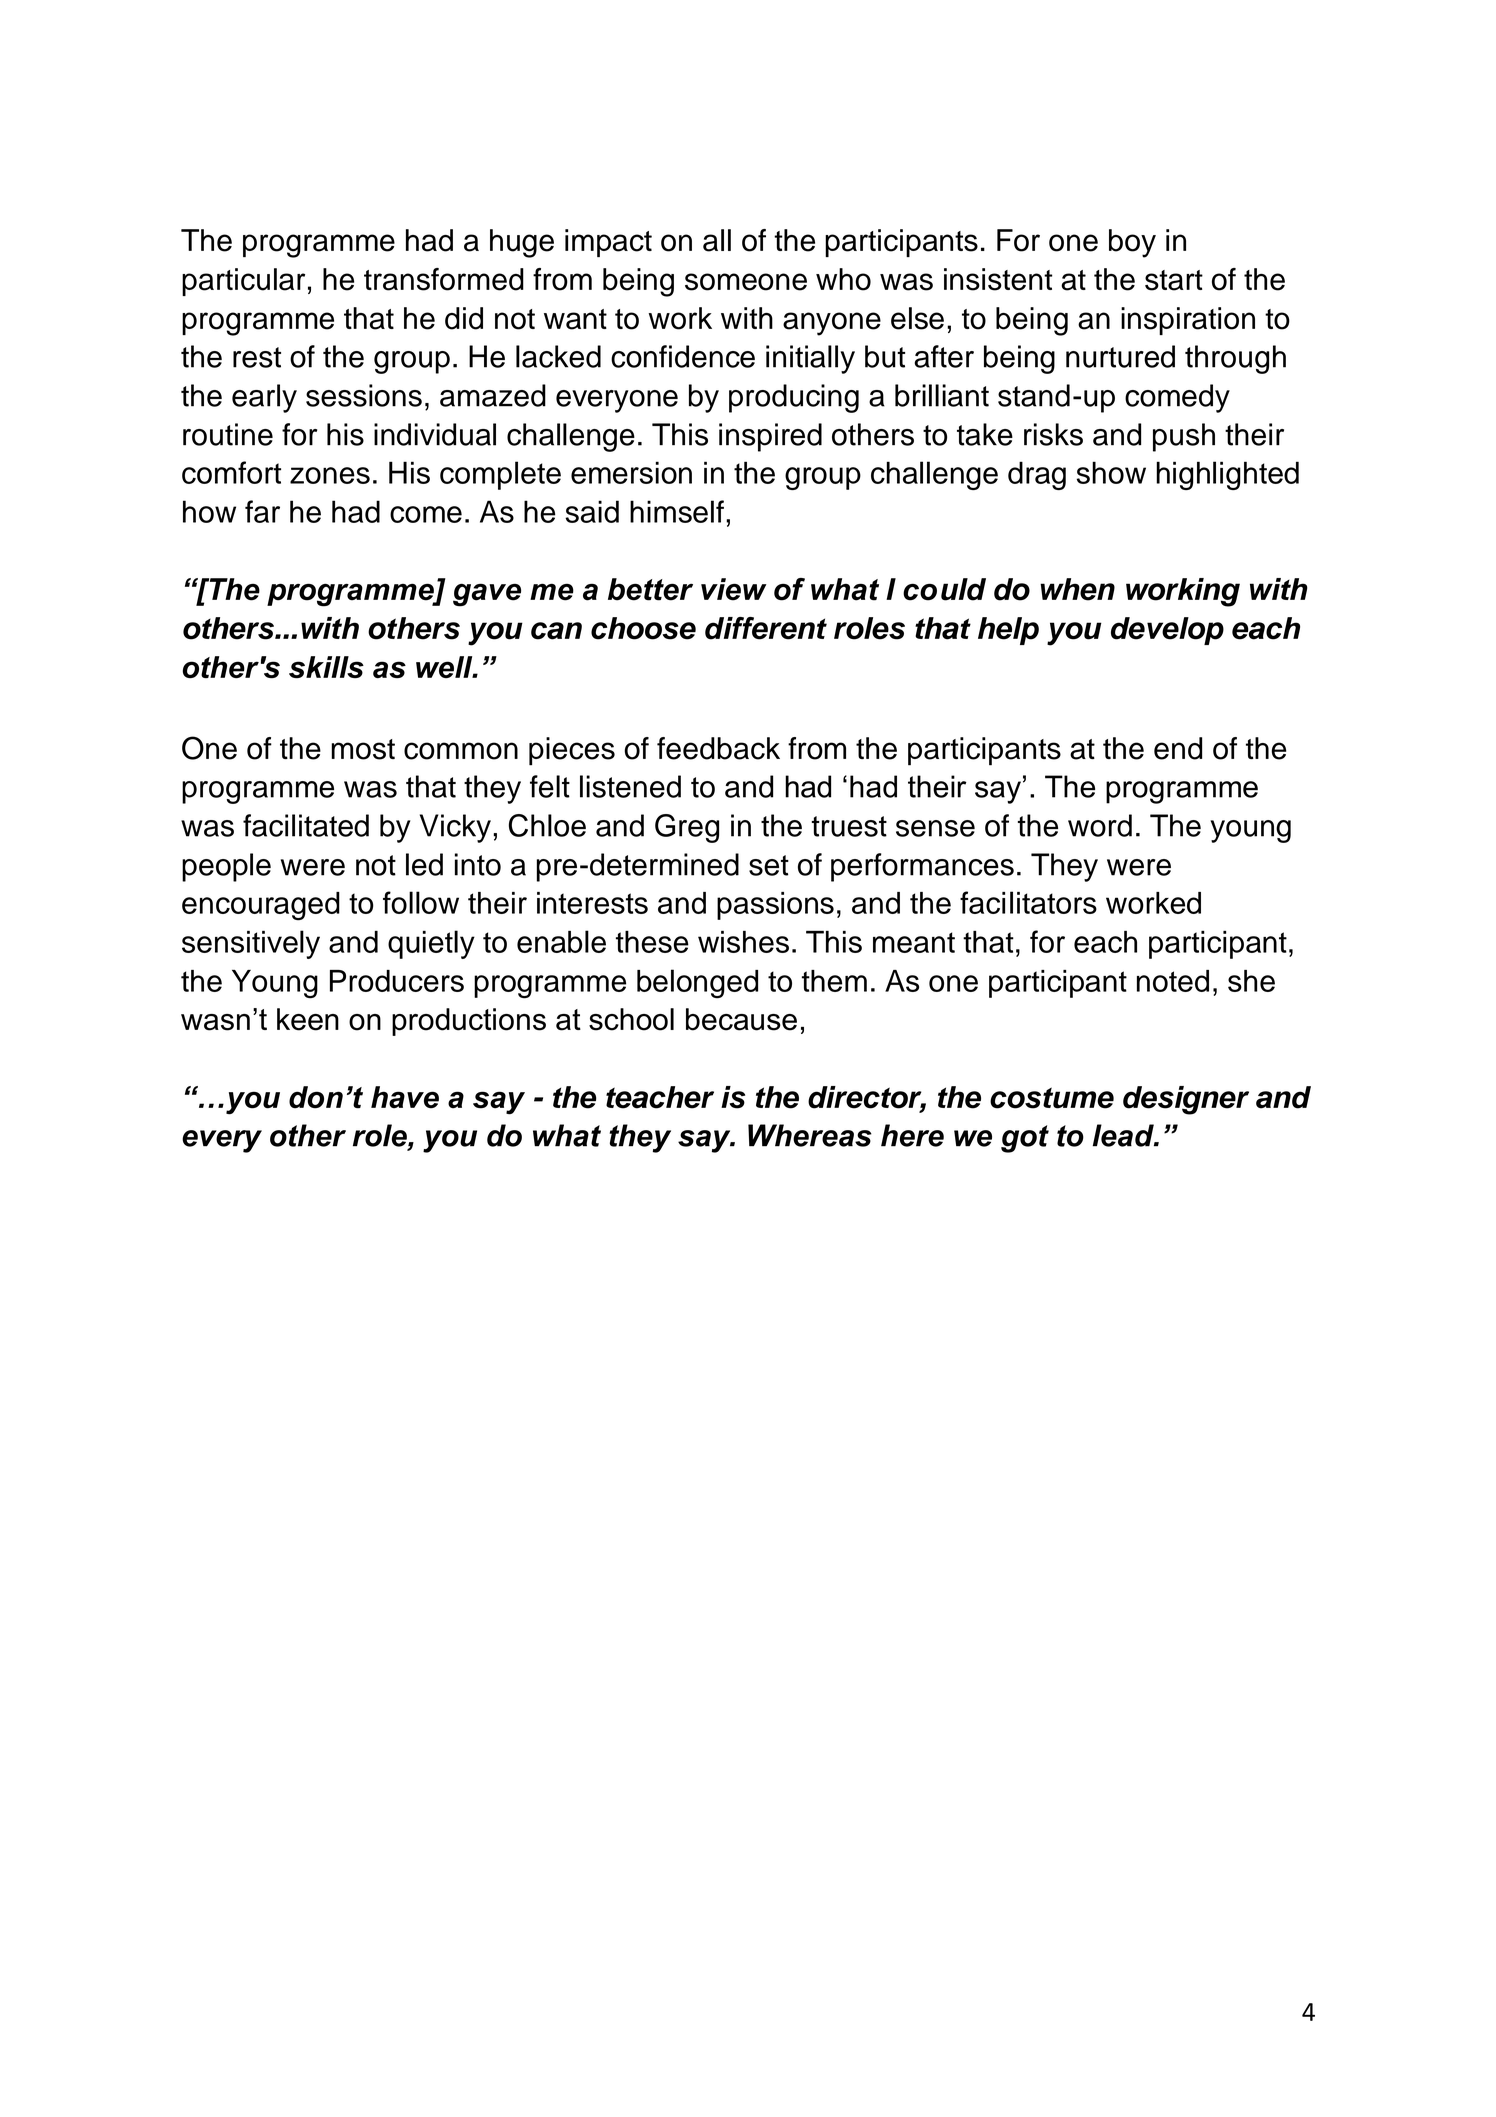 The height and width of the image is (2117, 1496). Describe the element at coordinates (421, 902) in the image. I see `follow` at that location.
